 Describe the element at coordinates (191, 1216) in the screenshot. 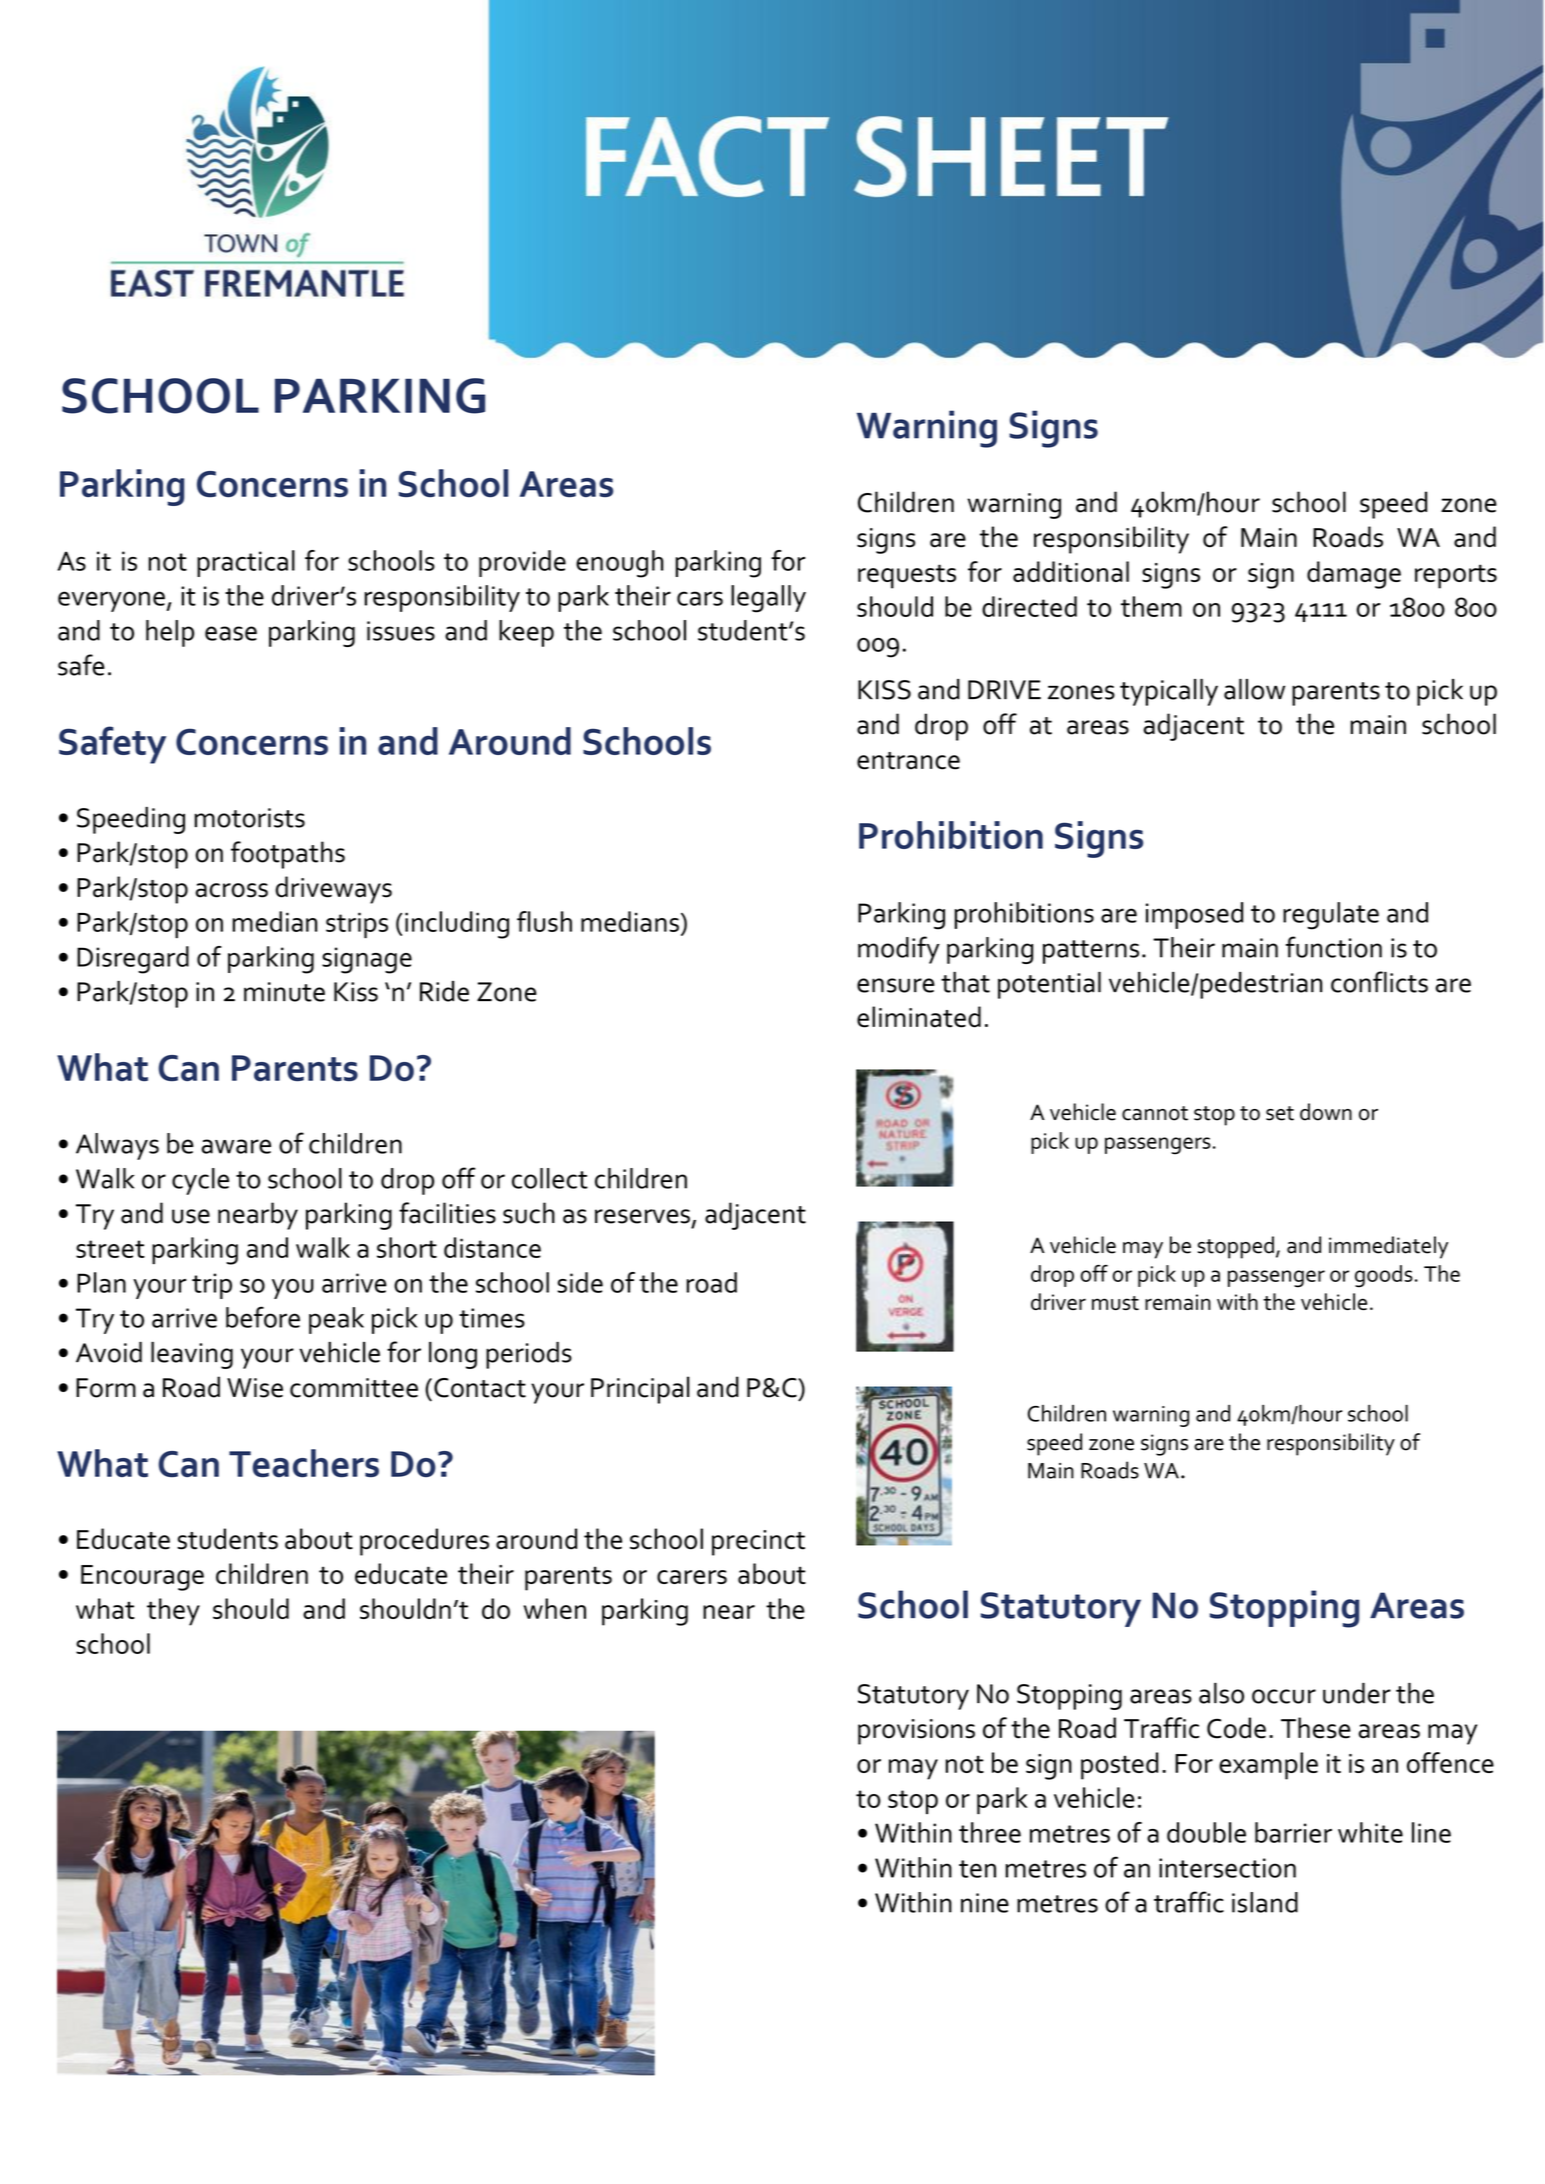

I see `use` at that location.
